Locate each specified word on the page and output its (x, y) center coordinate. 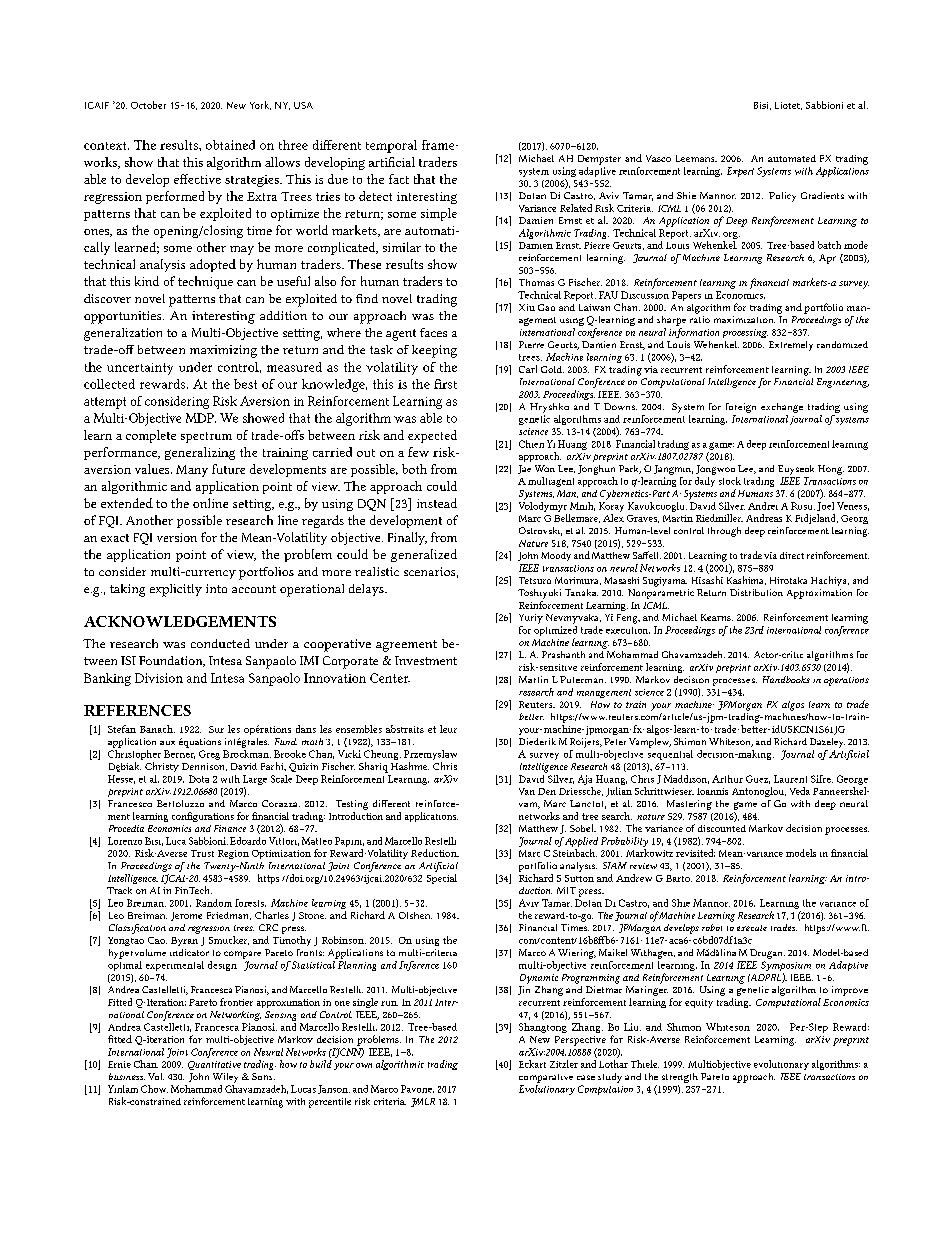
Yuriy (531, 619)
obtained (230, 145)
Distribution (756, 592)
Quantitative (214, 1065)
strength (680, 1078)
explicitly (176, 590)
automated (792, 158)
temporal (391, 146)
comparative (546, 1078)
